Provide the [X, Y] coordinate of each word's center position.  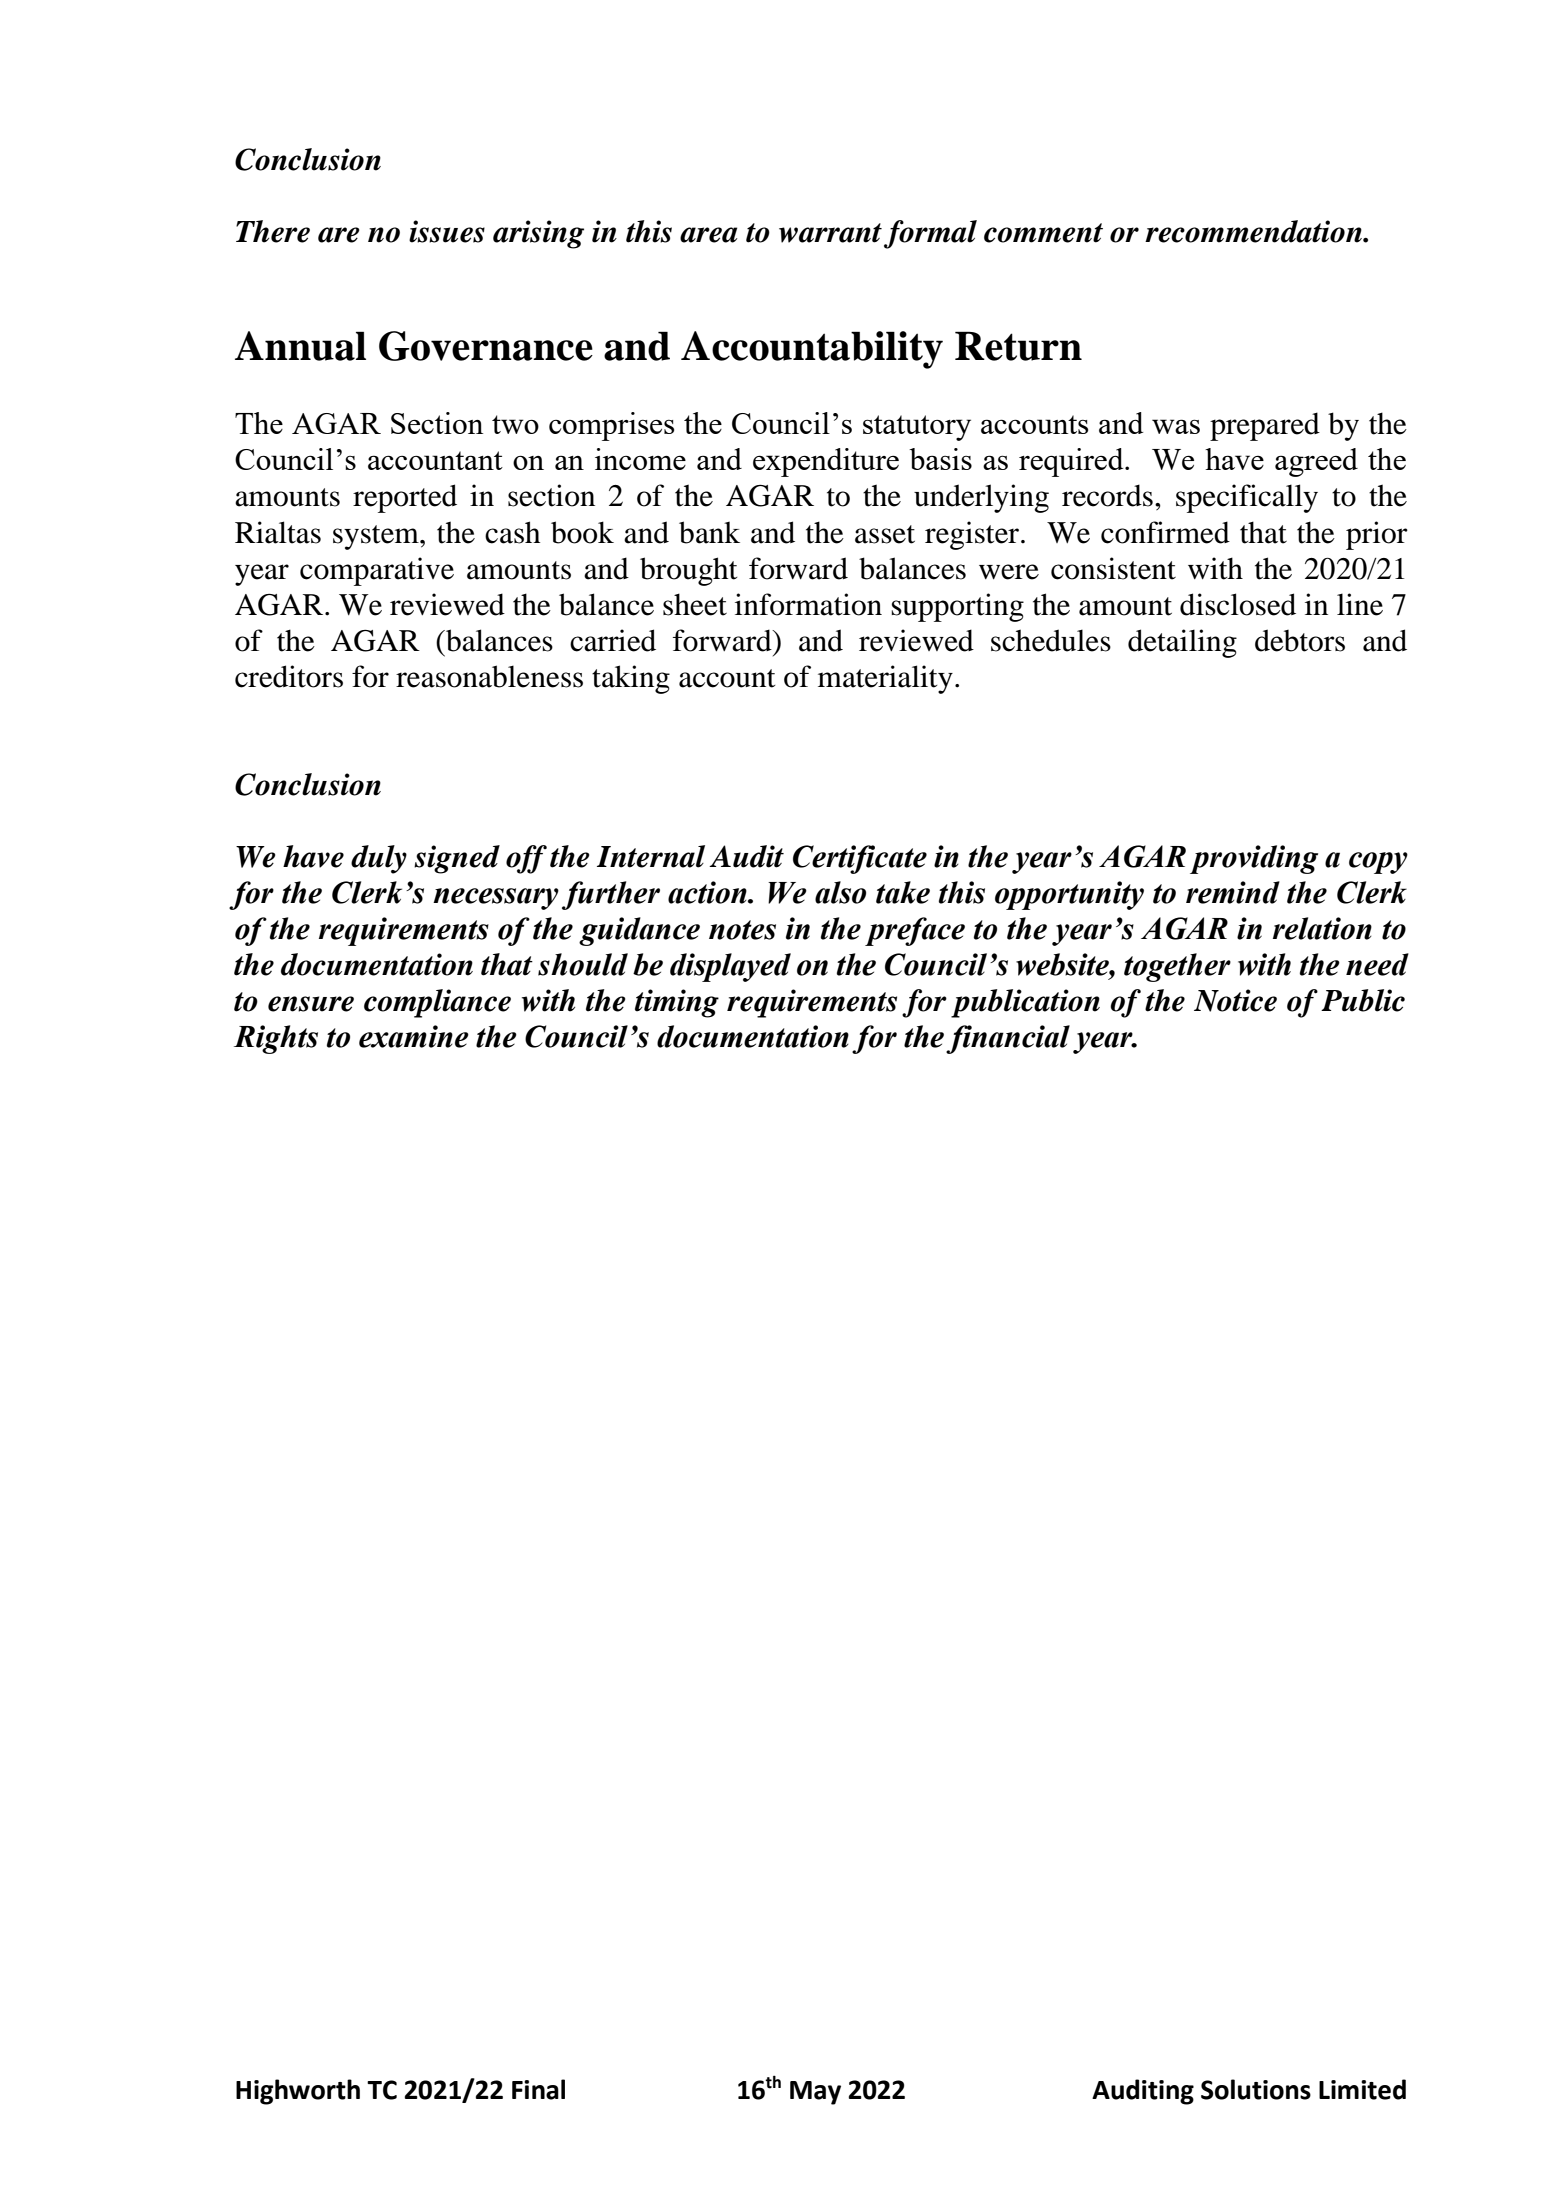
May [815, 2093]
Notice [1235, 1000]
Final [538, 2089]
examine [414, 1036]
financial [1008, 1039]
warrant [830, 233]
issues [447, 231]
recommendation [1254, 231]
